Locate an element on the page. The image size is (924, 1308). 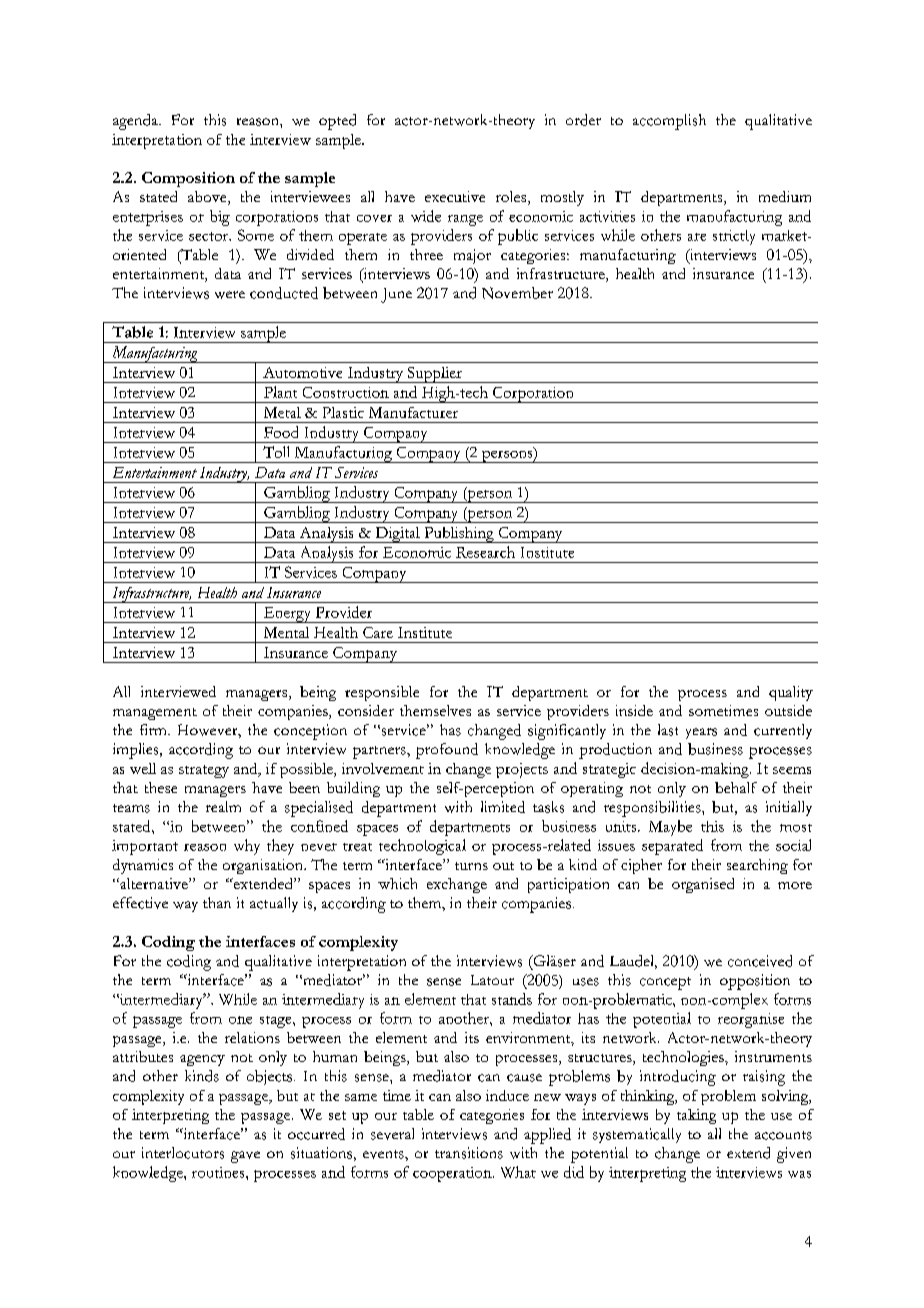
Research is located at coordinates (485, 552).
